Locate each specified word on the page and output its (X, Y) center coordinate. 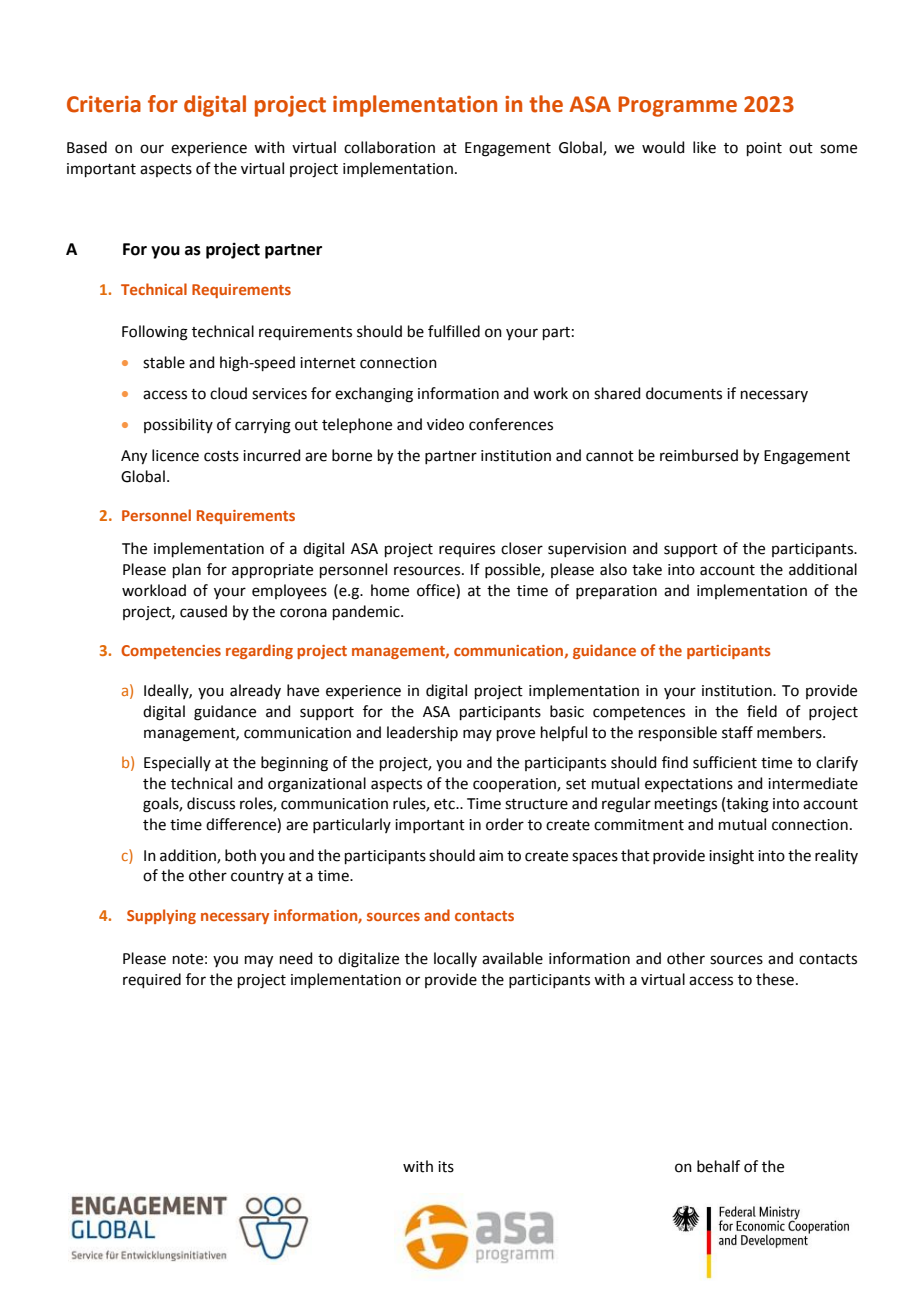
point (764, 149)
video (445, 424)
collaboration (389, 147)
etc (445, 804)
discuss (211, 803)
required (152, 980)
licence (175, 455)
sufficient (725, 762)
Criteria (104, 104)
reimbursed (699, 455)
